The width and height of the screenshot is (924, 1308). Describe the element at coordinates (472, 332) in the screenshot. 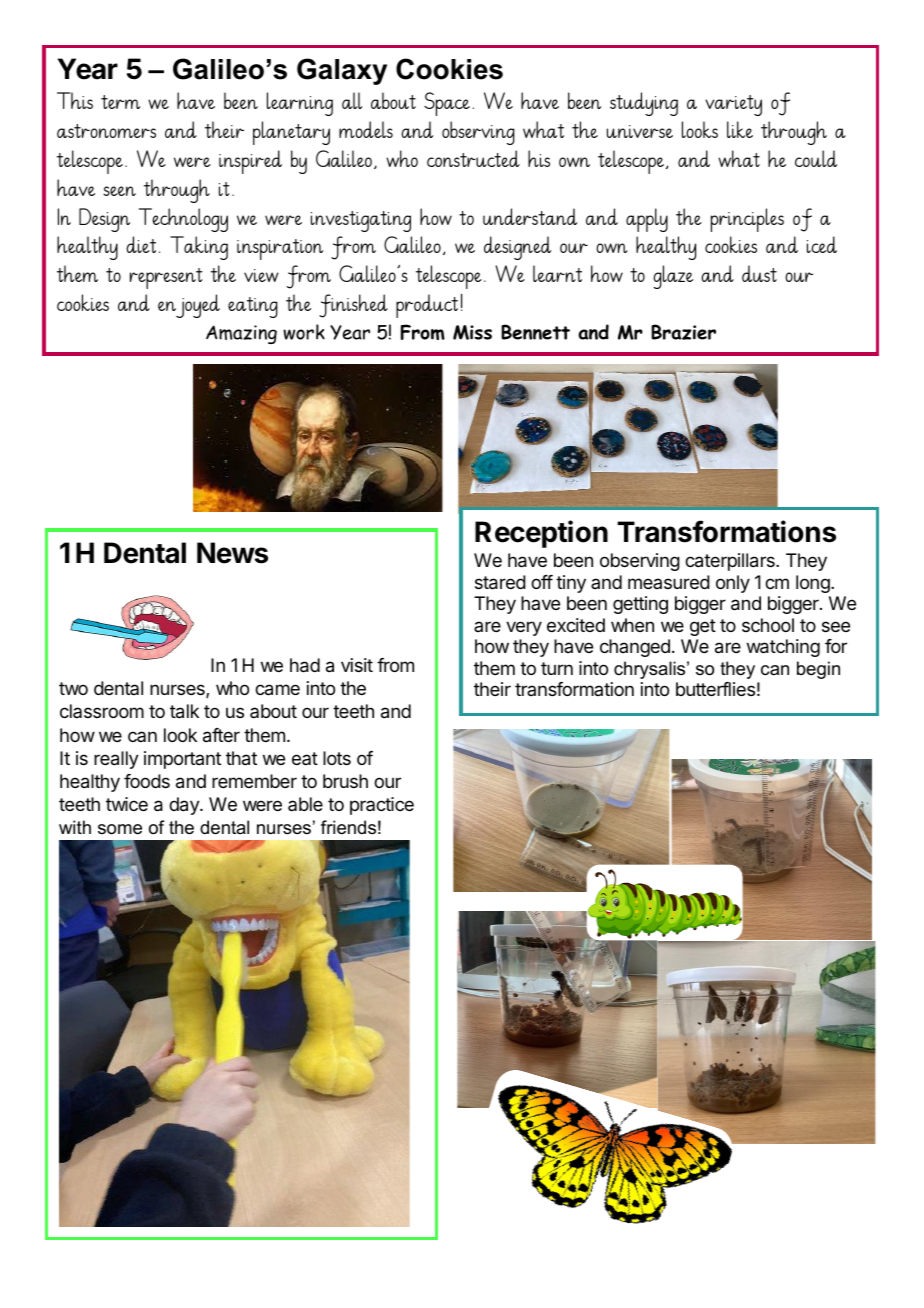

I see `Miss` at that location.
